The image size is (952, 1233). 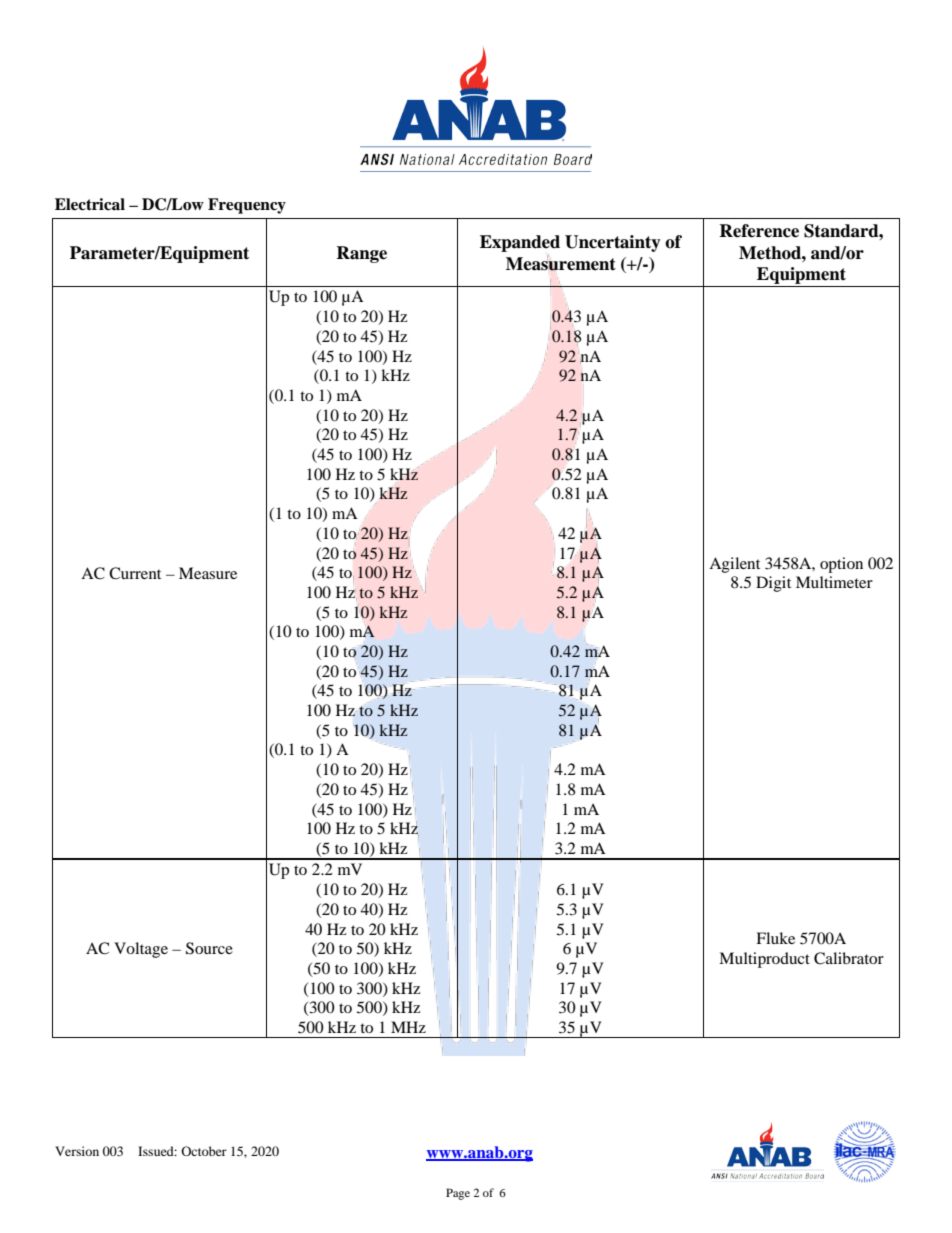 What do you see at coordinates (135, 573) in the screenshot?
I see `Current` at bounding box center [135, 573].
